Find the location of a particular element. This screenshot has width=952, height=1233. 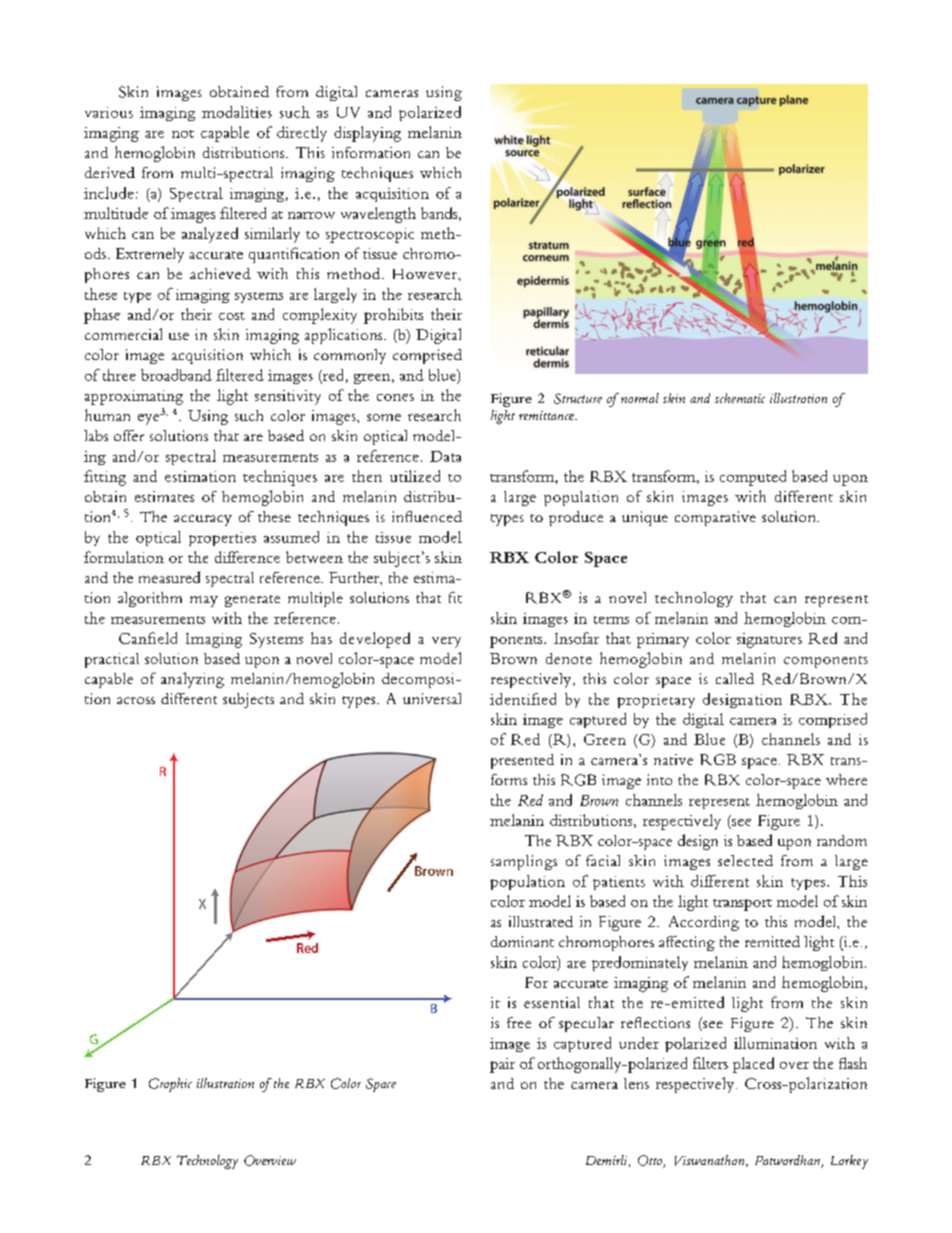

presented is located at coordinates (522, 761).
